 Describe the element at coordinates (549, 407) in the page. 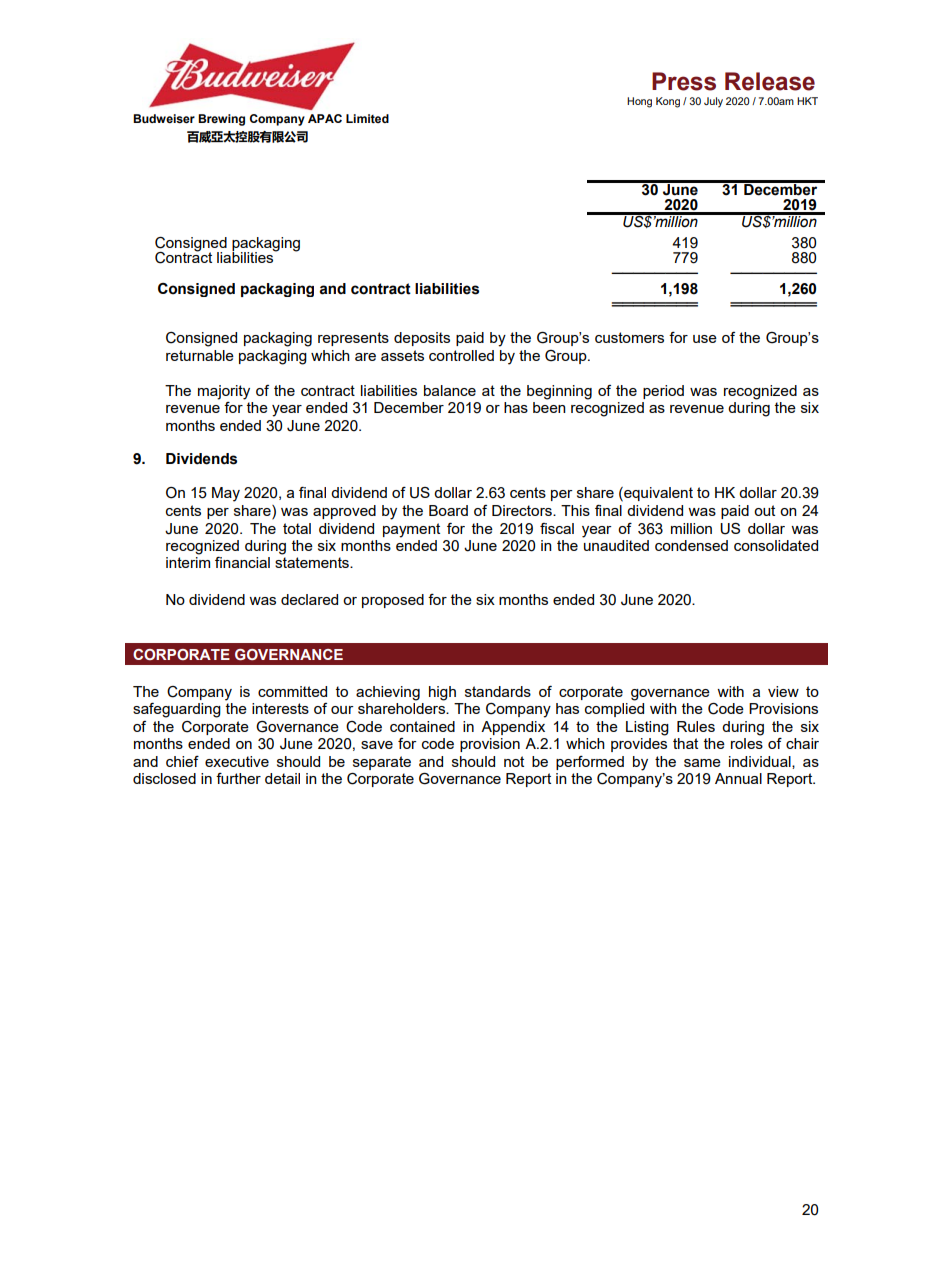

I see `been` at that location.
